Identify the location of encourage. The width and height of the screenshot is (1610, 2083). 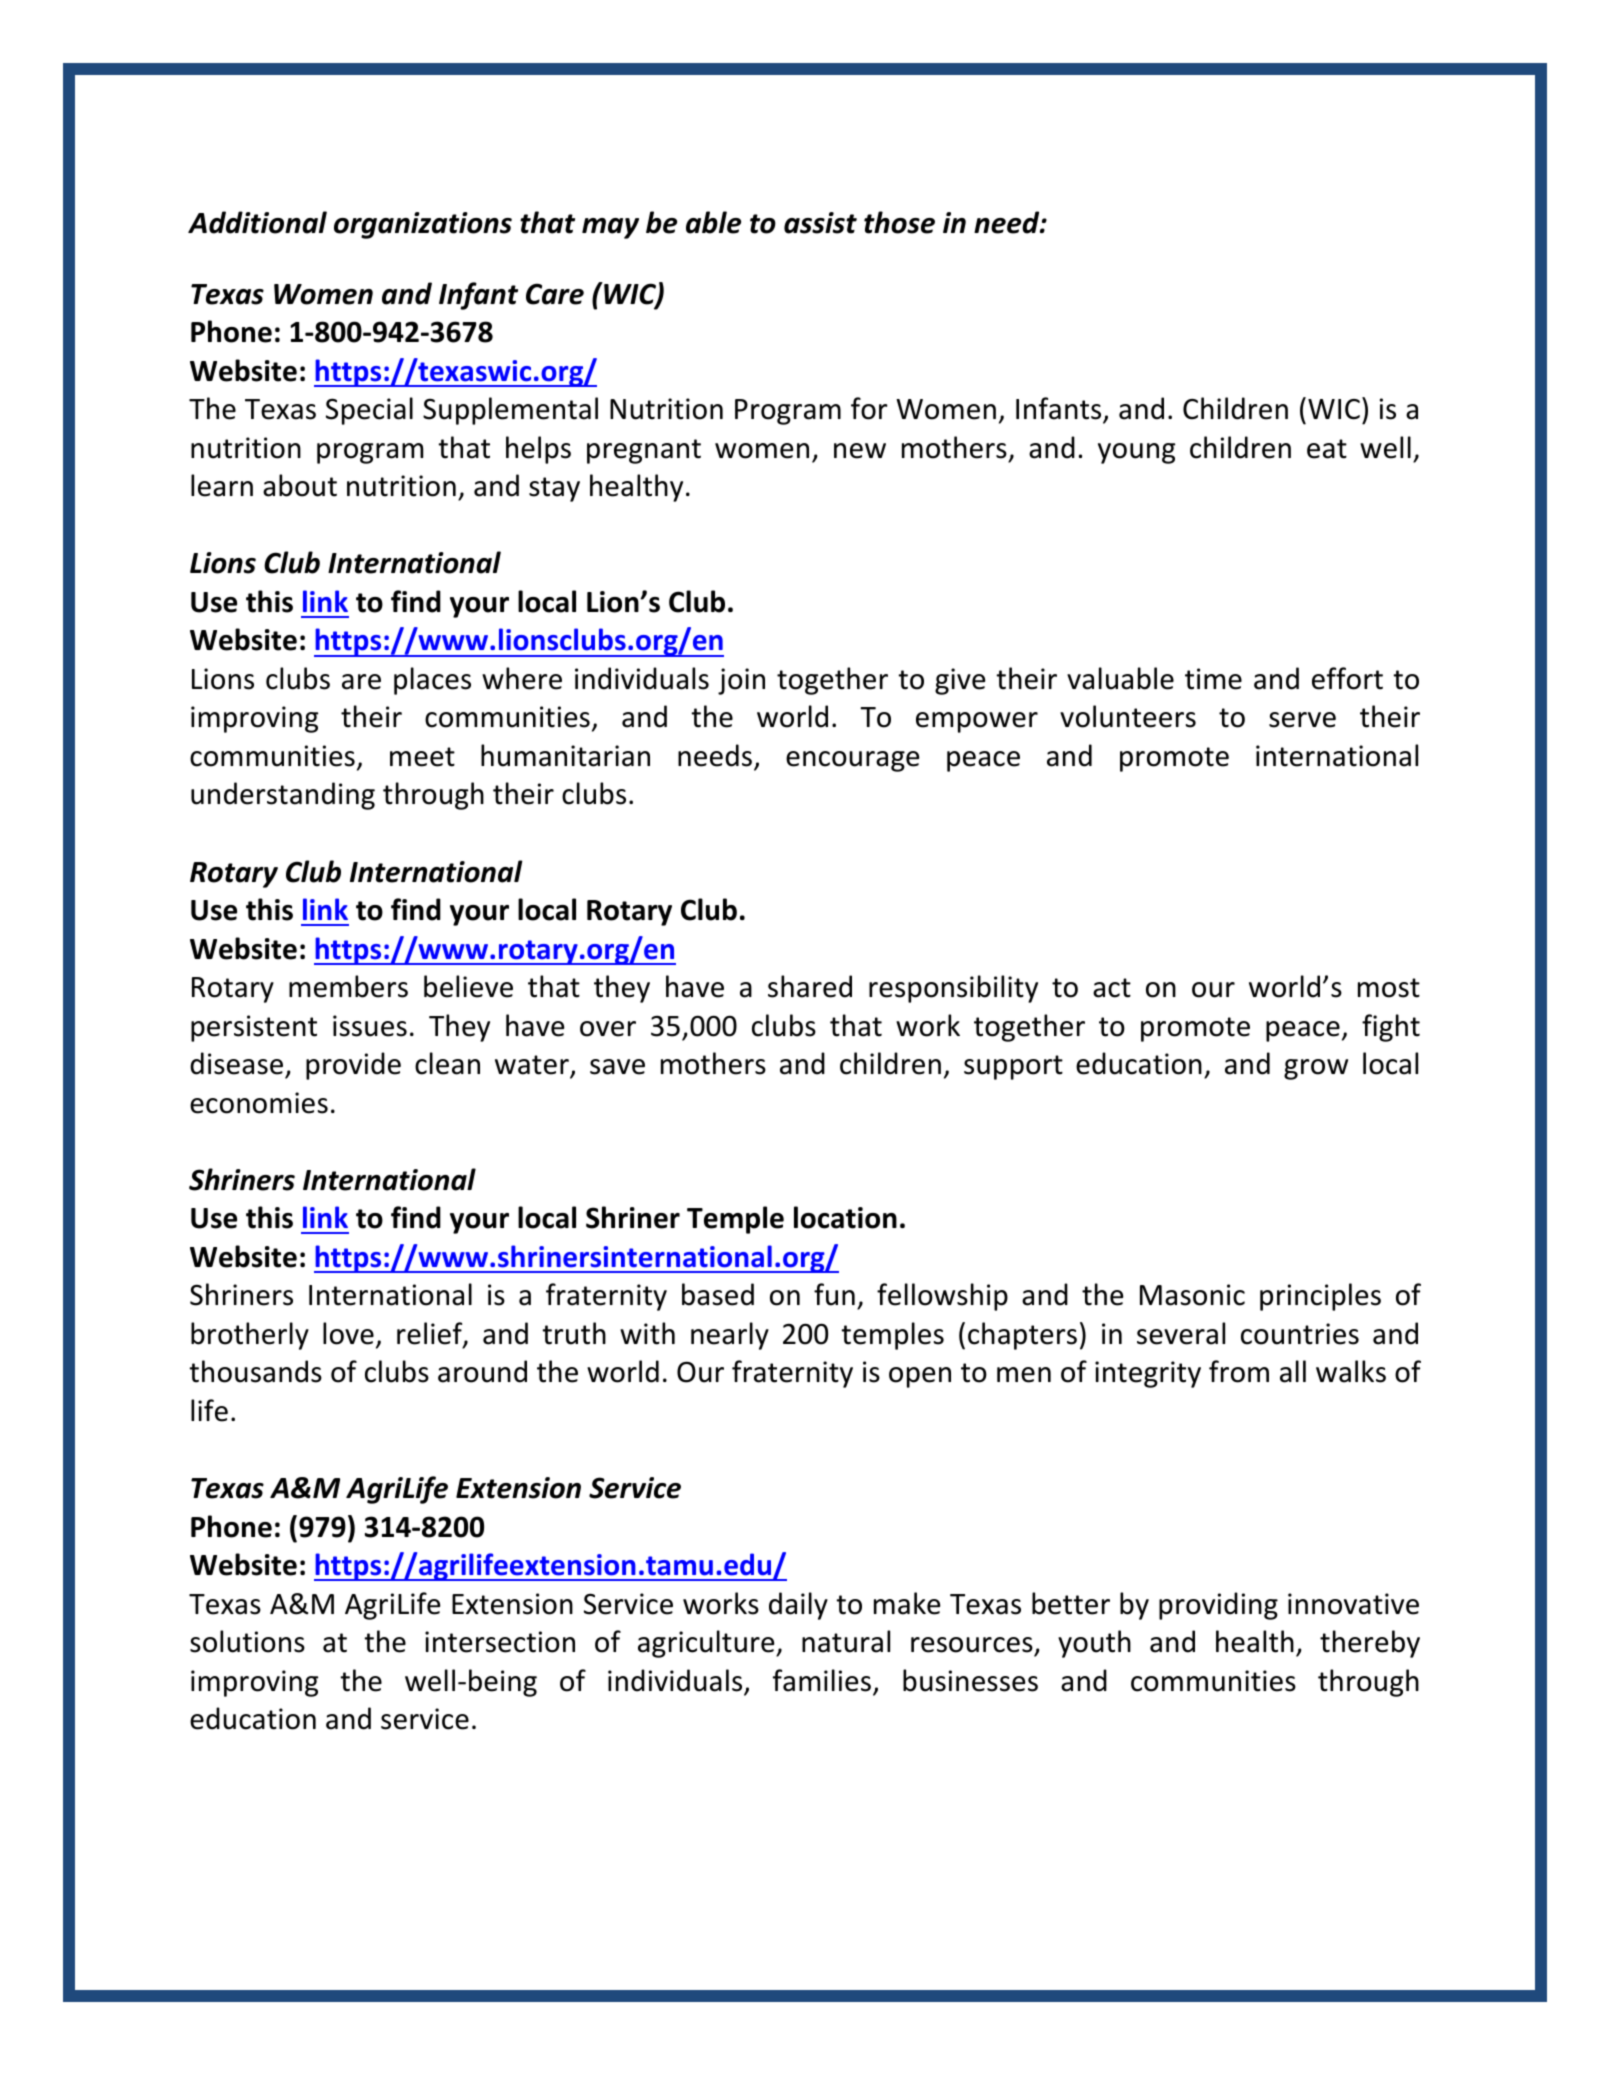
(852, 761).
